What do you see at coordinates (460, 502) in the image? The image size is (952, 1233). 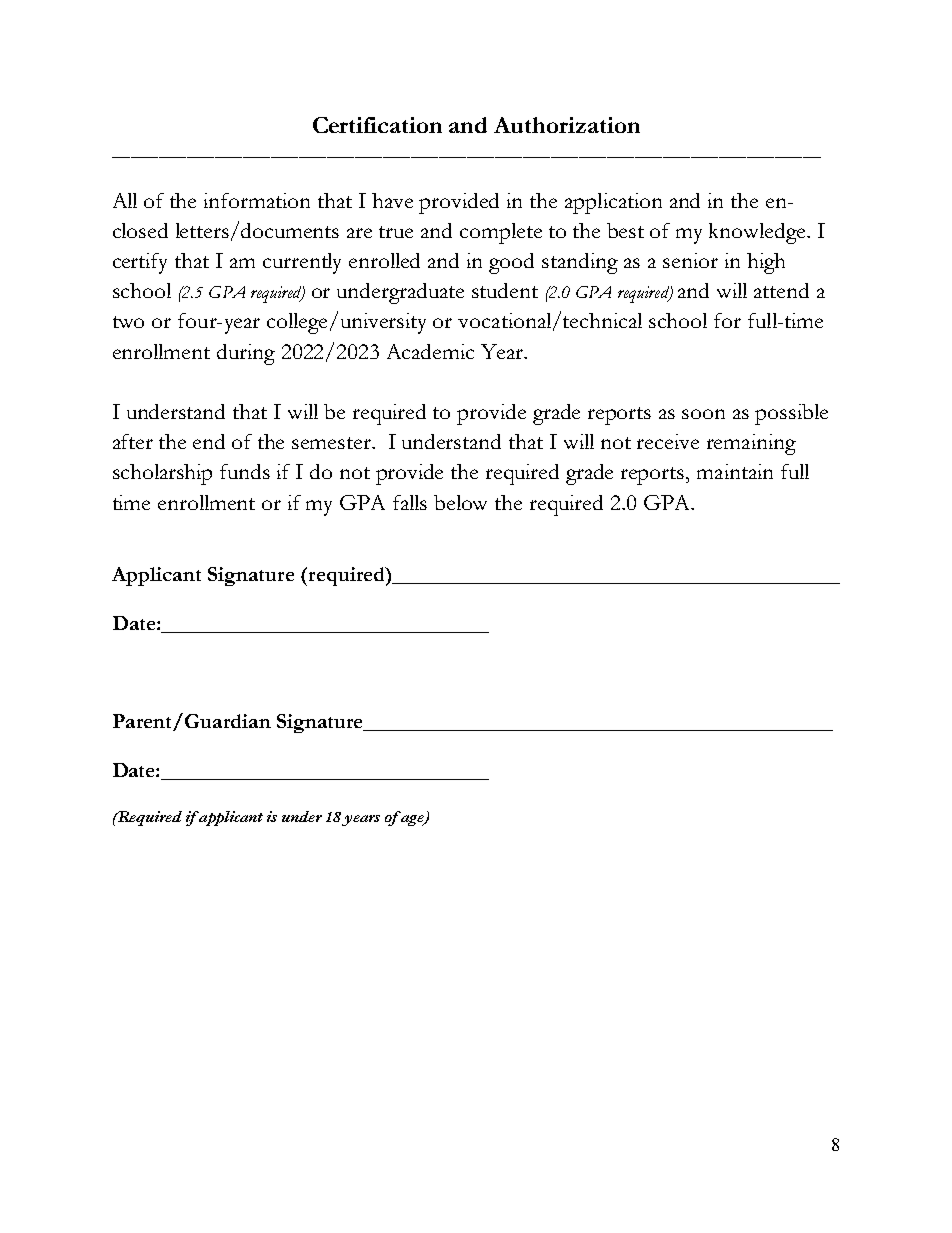 I see `below` at bounding box center [460, 502].
